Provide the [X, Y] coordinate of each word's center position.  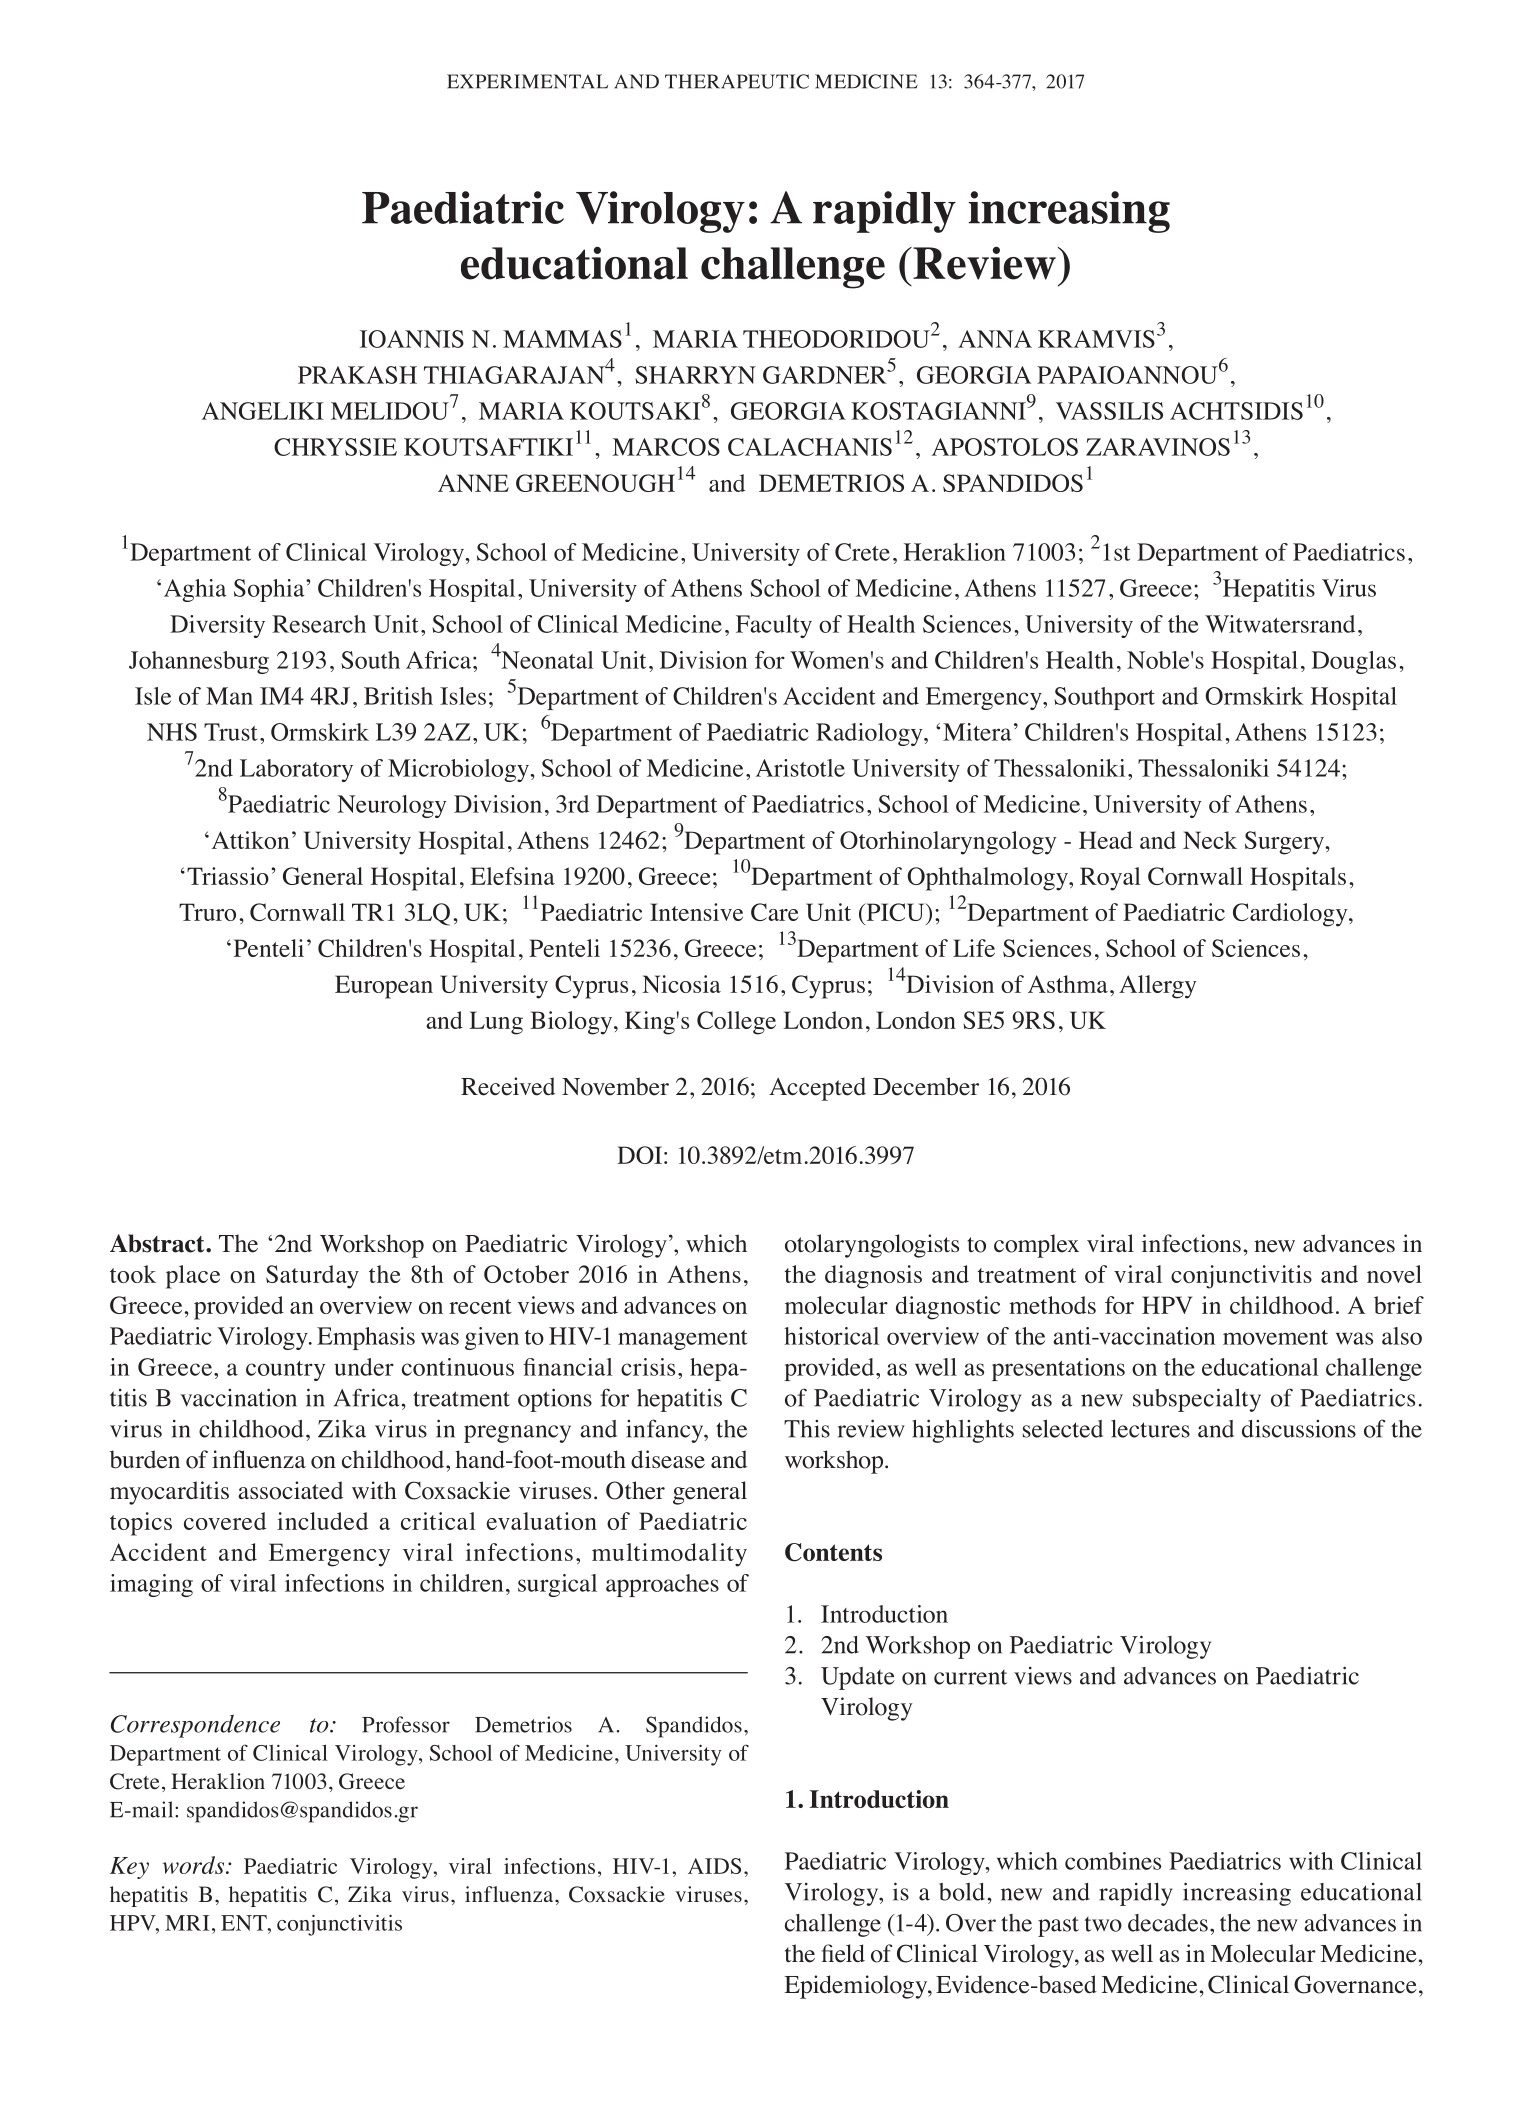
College [736, 1023]
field [843, 1953]
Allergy [1158, 987]
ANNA [995, 339]
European [384, 987]
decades [1168, 1923]
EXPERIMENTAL [527, 81]
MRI [187, 1923]
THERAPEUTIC [737, 81]
